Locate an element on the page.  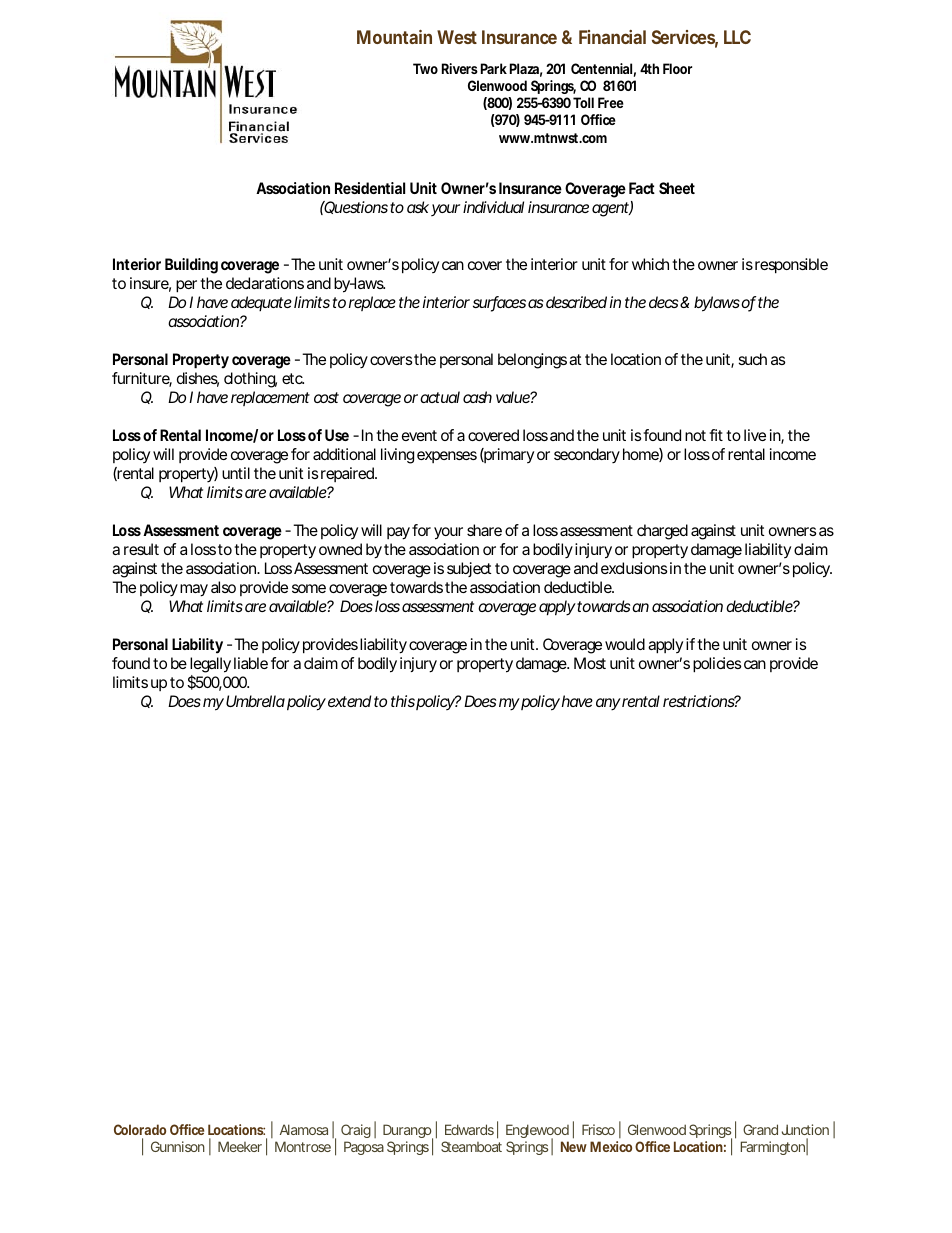
Meeker is located at coordinates (240, 1146).
